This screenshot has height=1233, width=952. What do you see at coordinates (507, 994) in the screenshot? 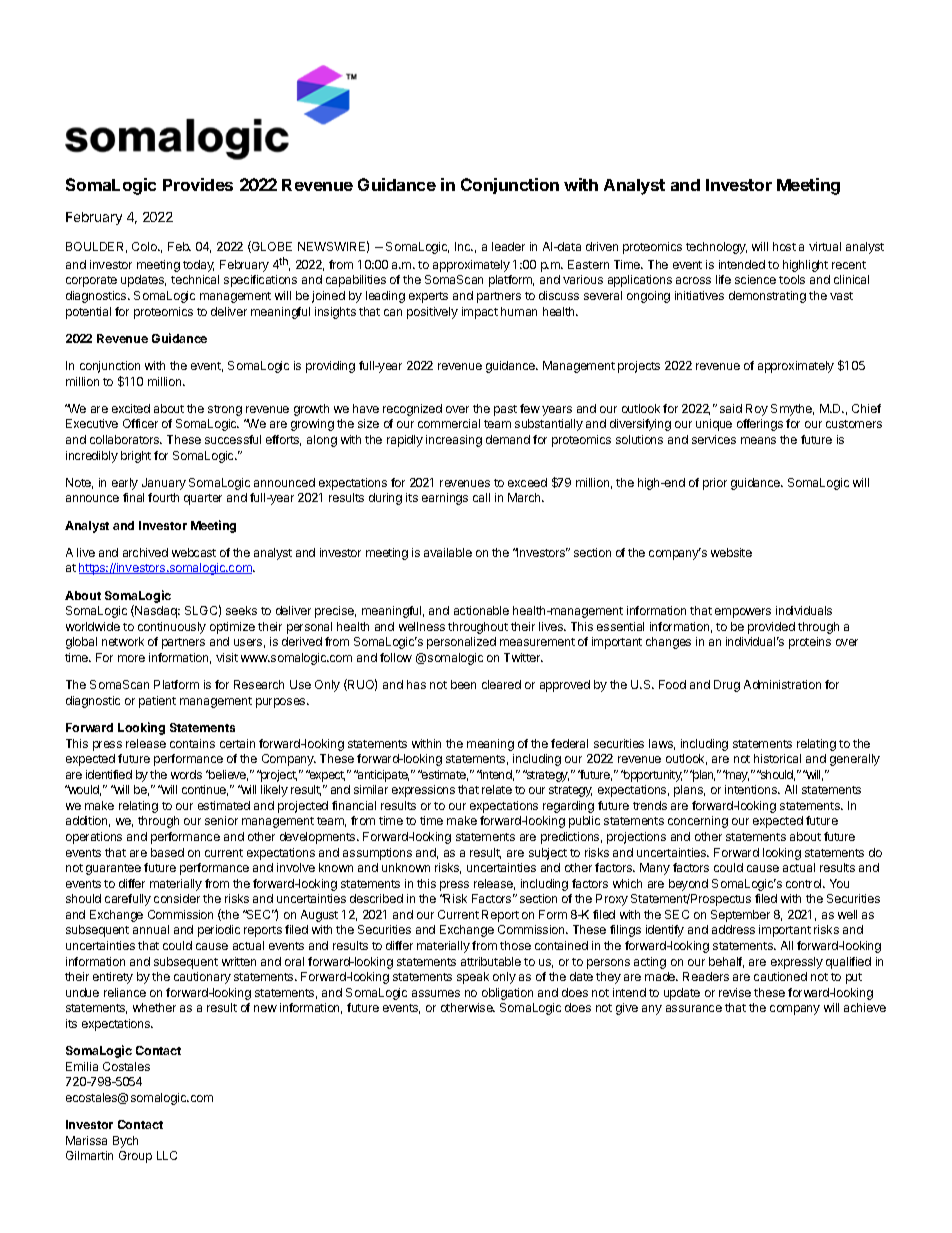
I see `obligation` at bounding box center [507, 994].
